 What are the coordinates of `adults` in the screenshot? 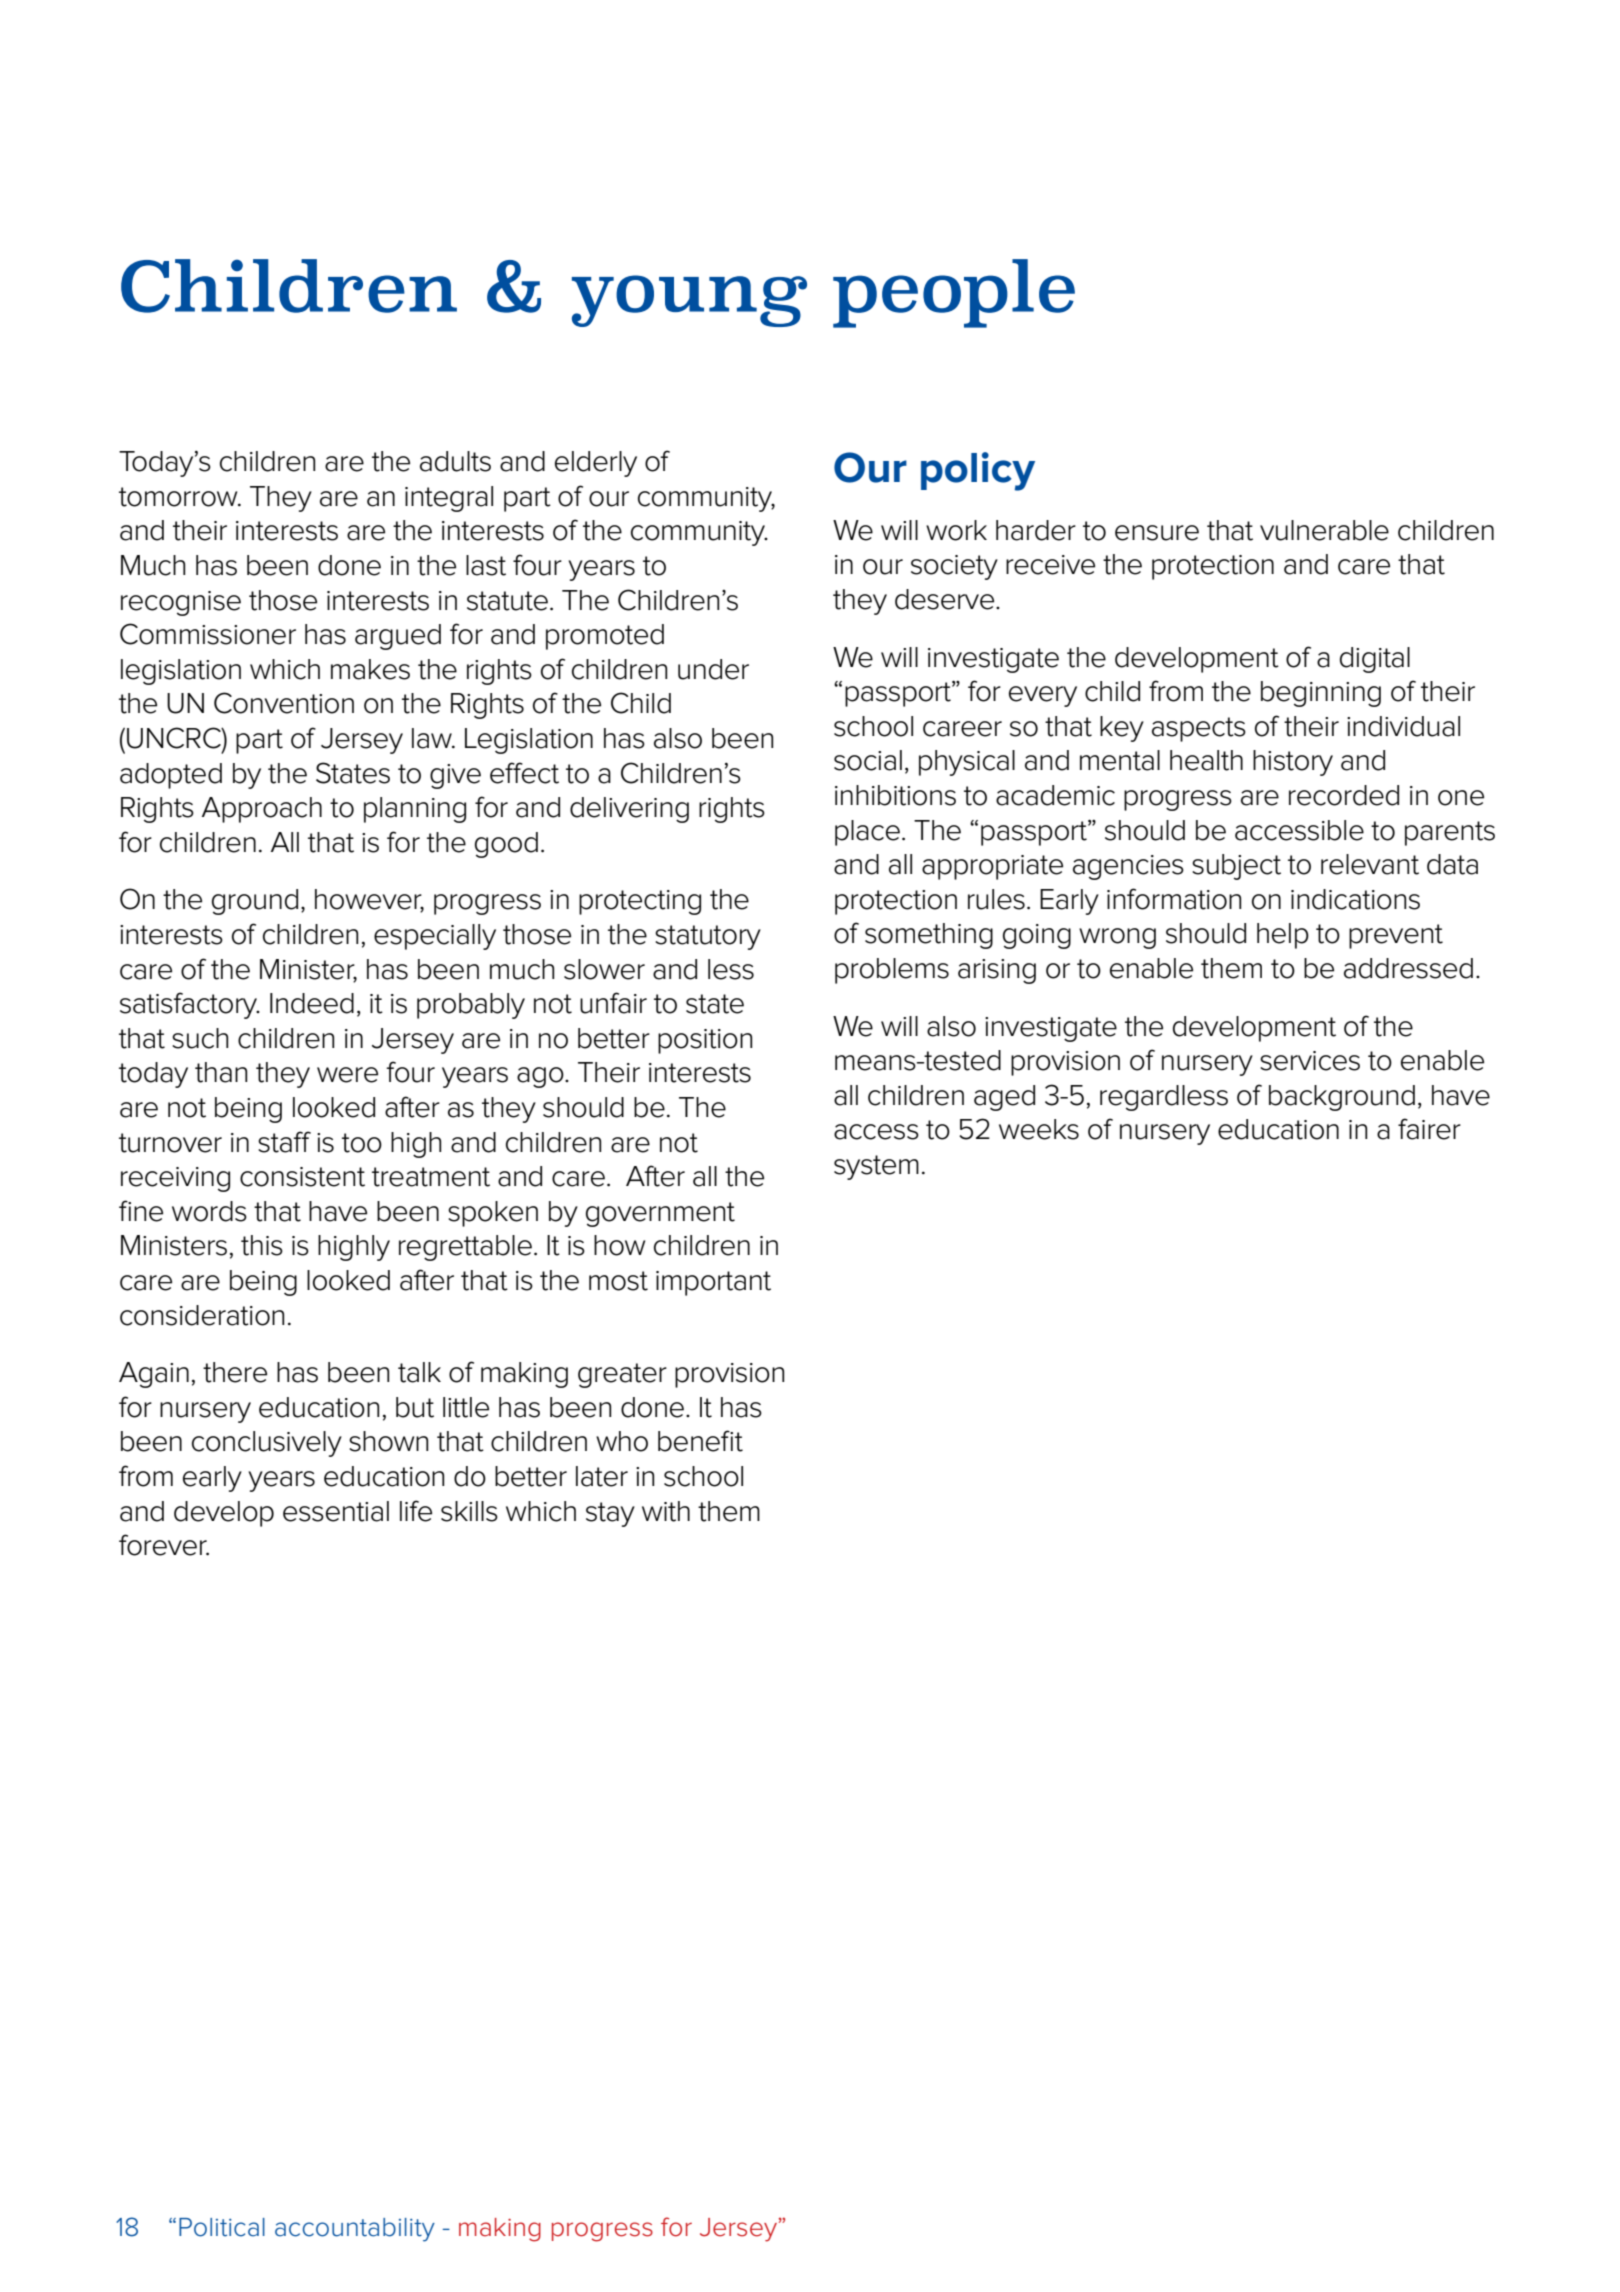 It's located at (455, 461).
